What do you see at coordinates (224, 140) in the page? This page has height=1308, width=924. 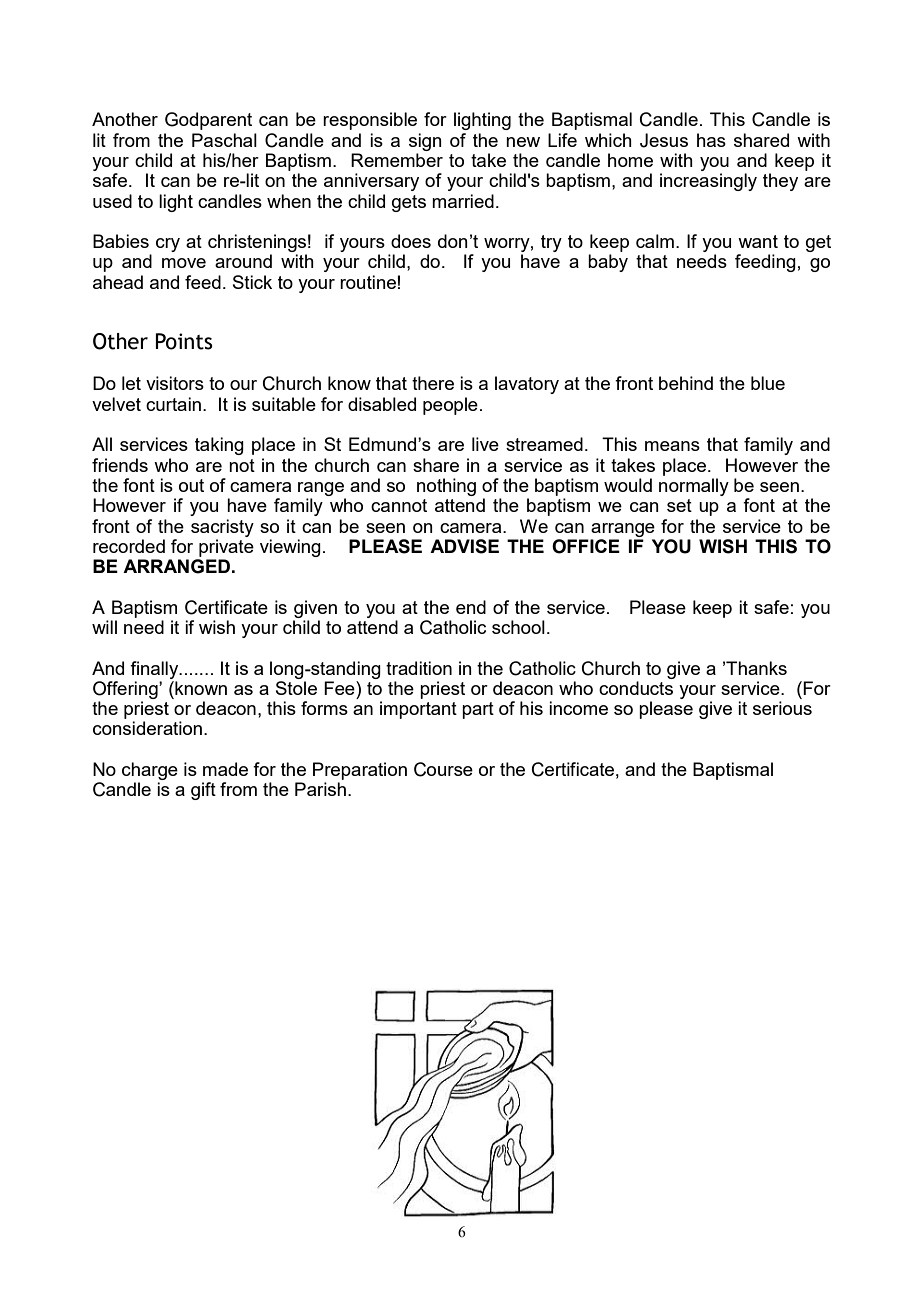 I see `Paschal` at bounding box center [224, 140].
